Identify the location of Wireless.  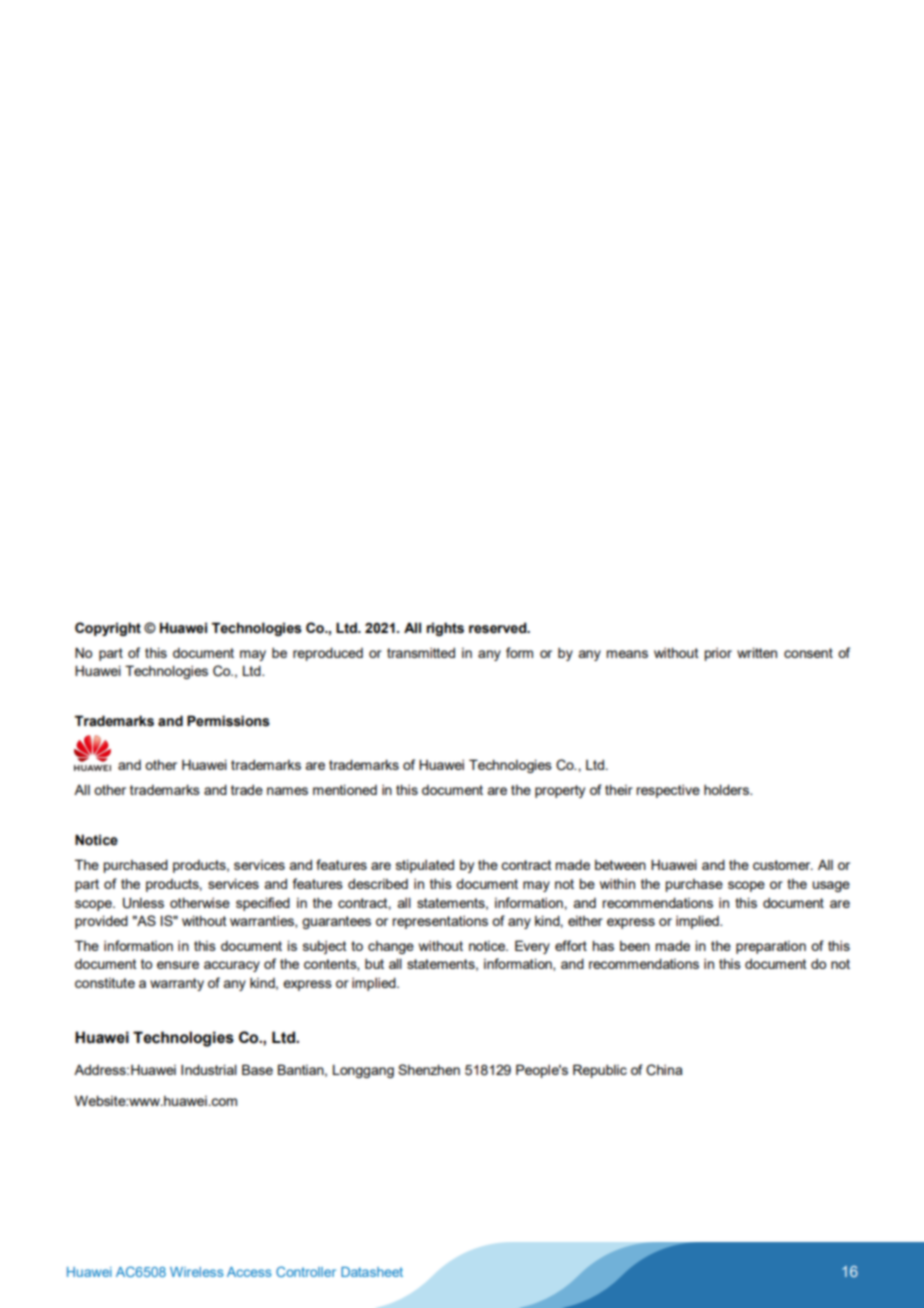
(197, 1272).
